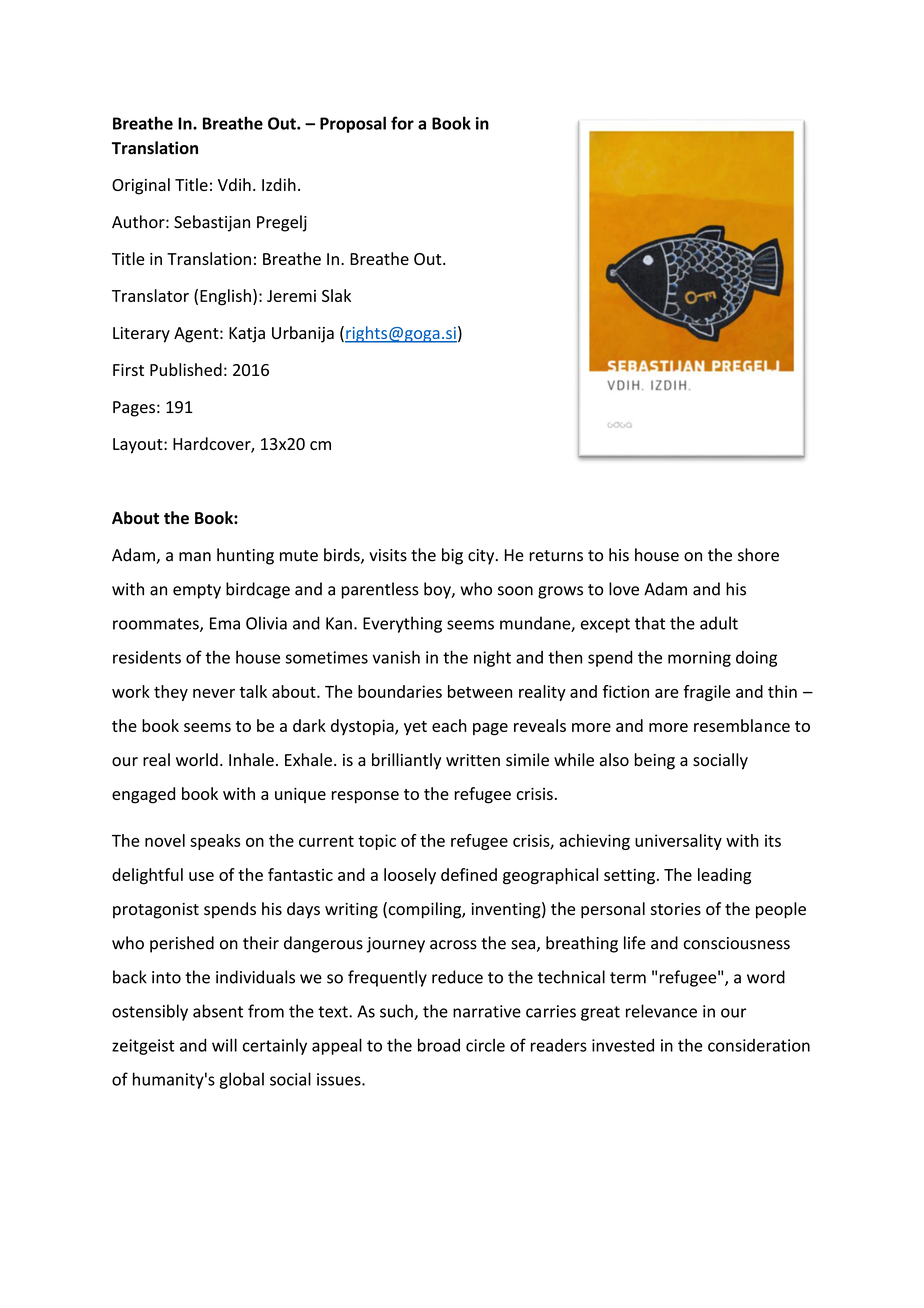  I want to click on broad, so click(439, 1045).
